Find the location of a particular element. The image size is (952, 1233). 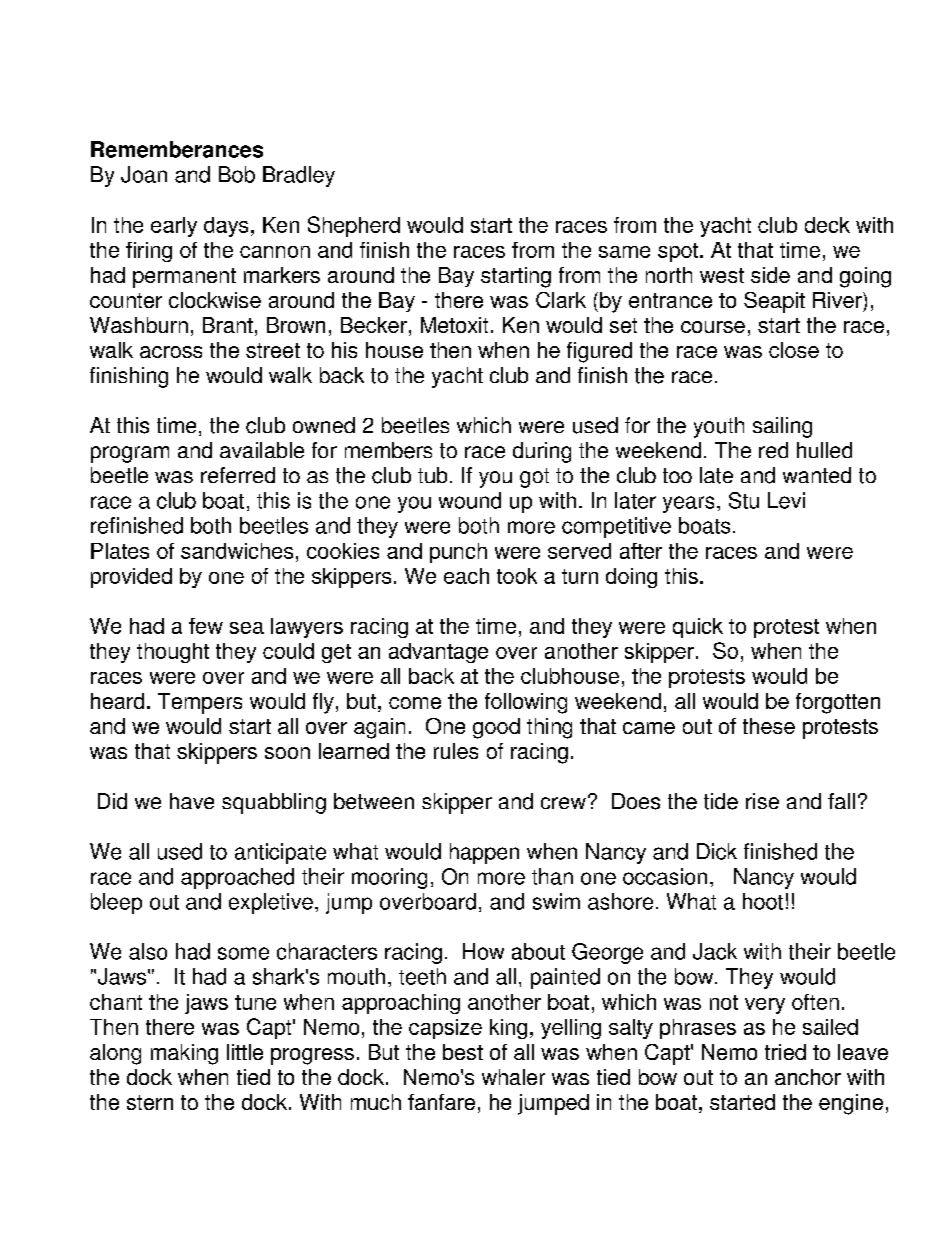

rules is located at coordinates (456, 751).
